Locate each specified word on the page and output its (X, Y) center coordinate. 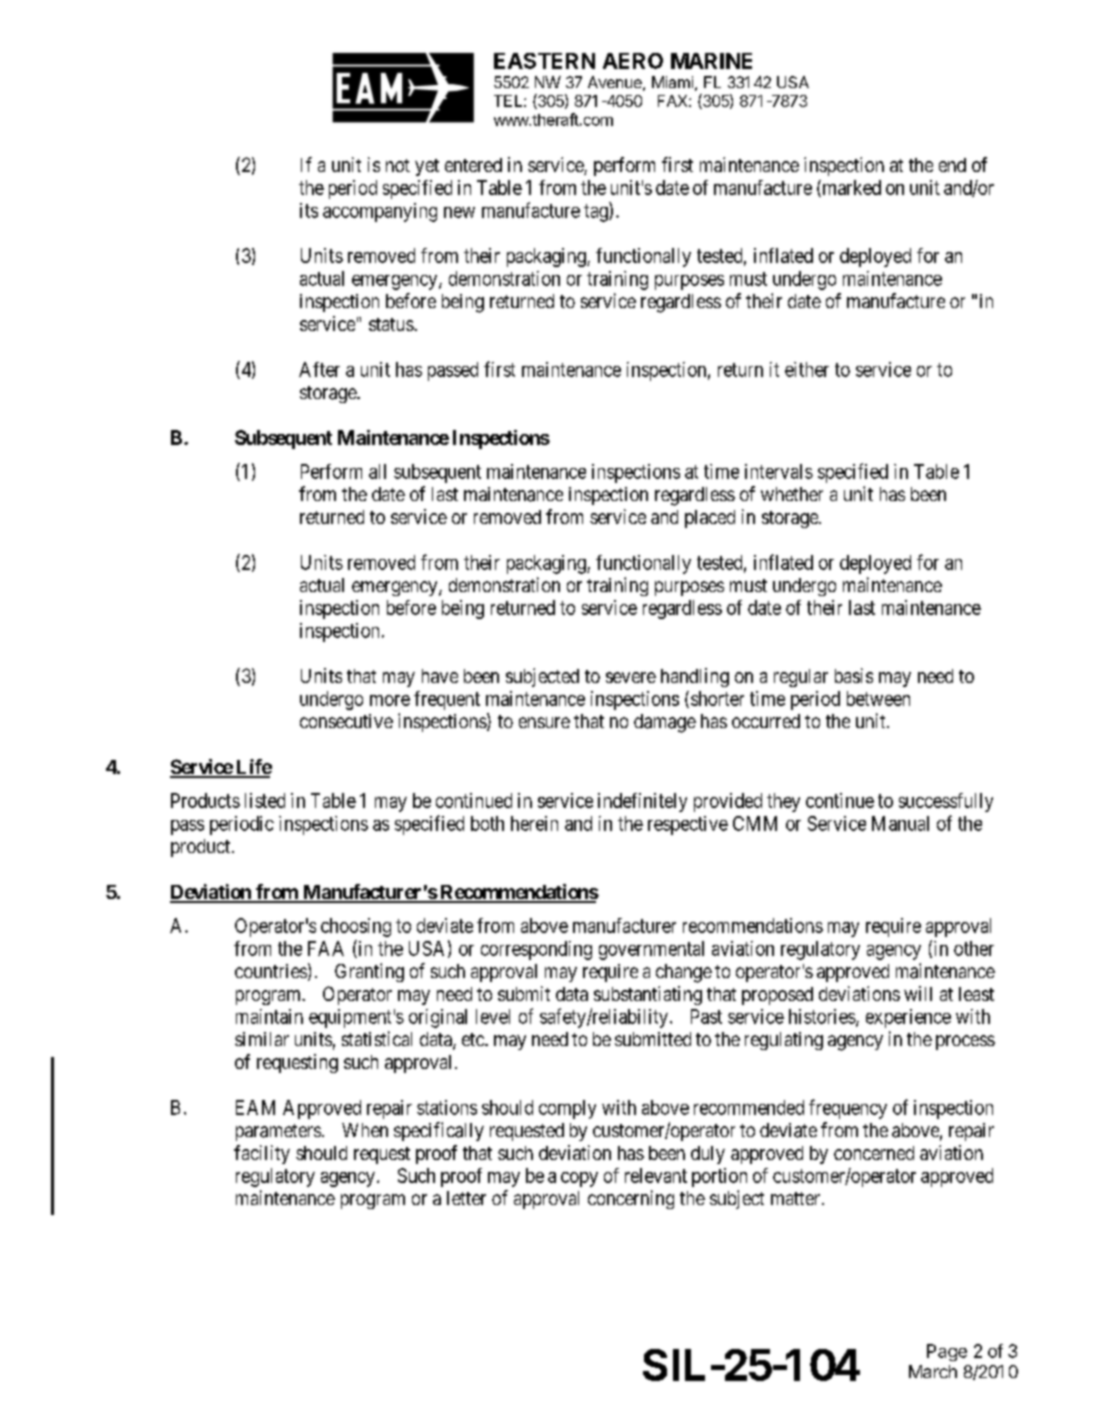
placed (710, 519)
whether (792, 494)
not (398, 165)
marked (850, 188)
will (918, 993)
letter (466, 1198)
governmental (651, 950)
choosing (356, 927)
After (319, 369)
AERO (633, 61)
